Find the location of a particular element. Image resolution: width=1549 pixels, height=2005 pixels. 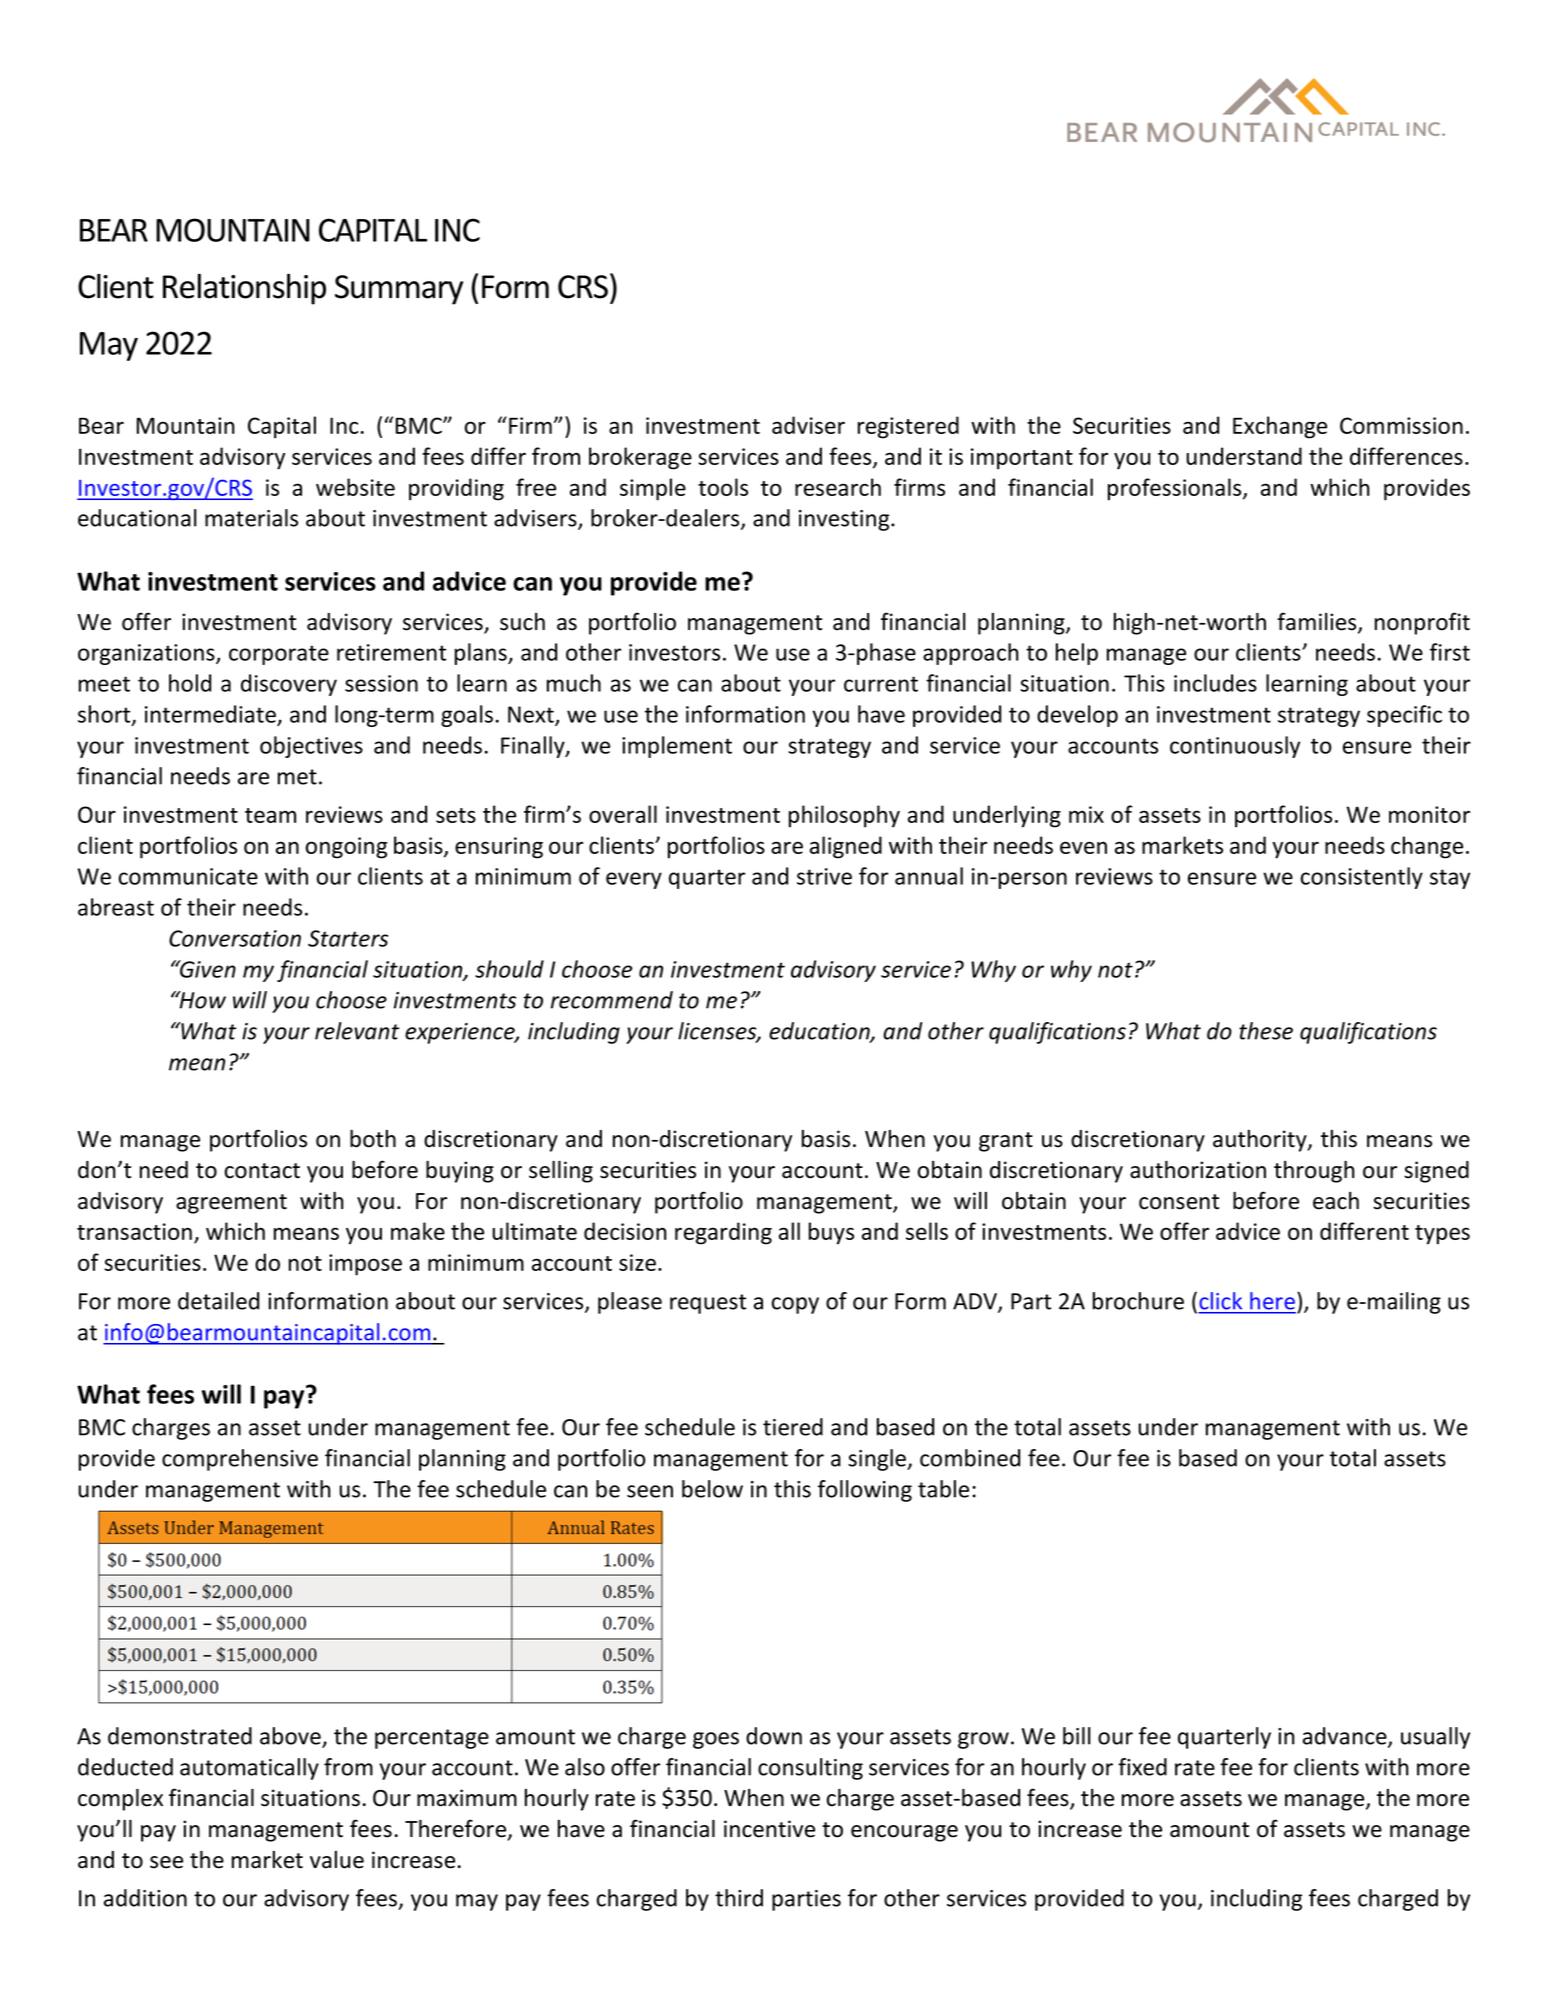

recommend is located at coordinates (612, 1000).
